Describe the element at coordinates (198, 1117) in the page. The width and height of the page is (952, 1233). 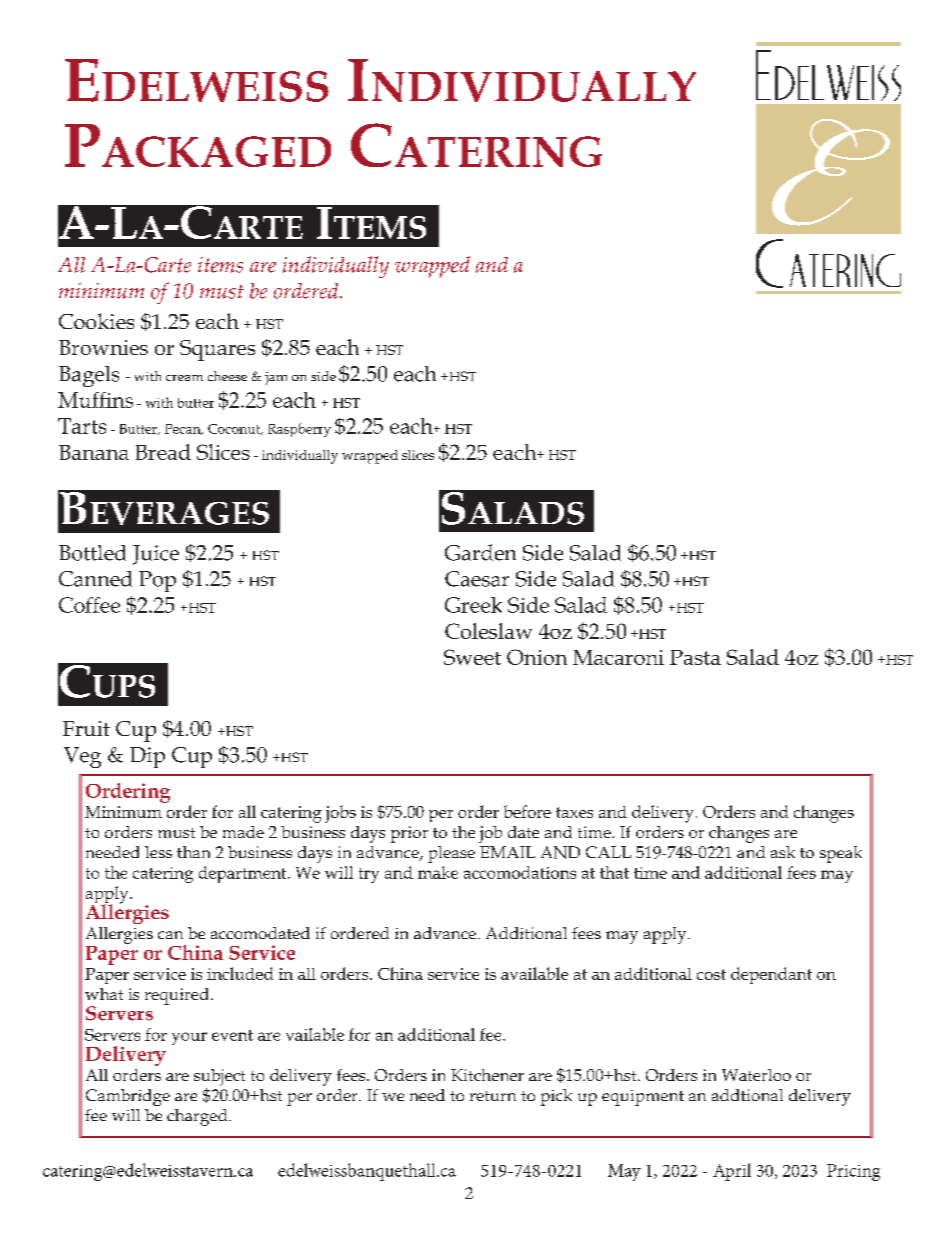
I see `charged` at that location.
